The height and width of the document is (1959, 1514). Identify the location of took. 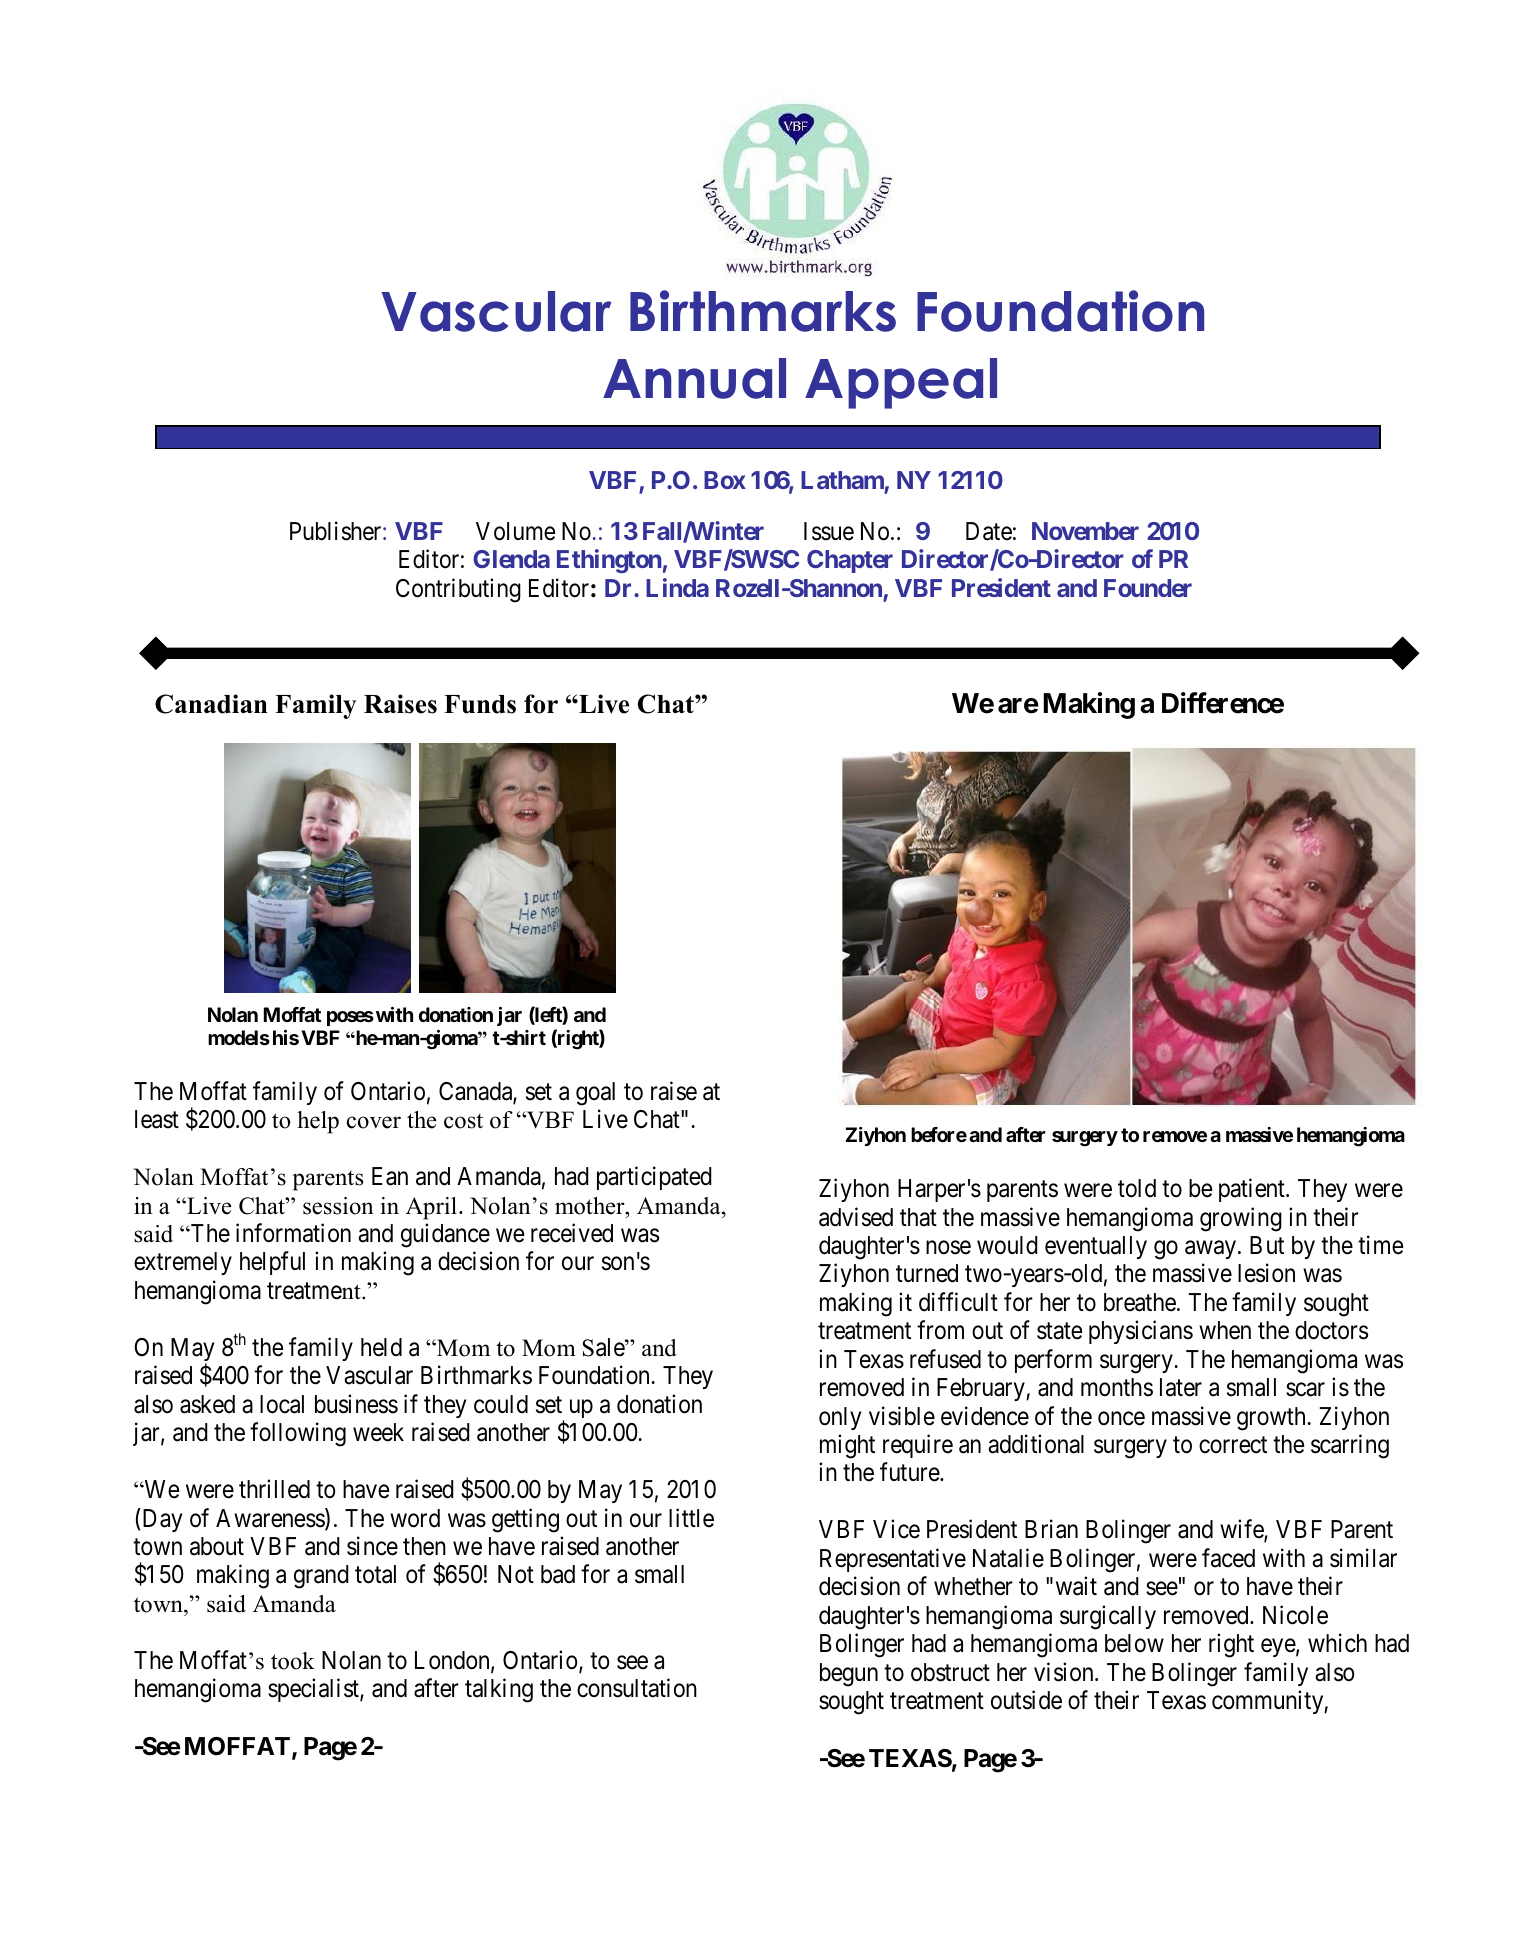
(293, 1661).
